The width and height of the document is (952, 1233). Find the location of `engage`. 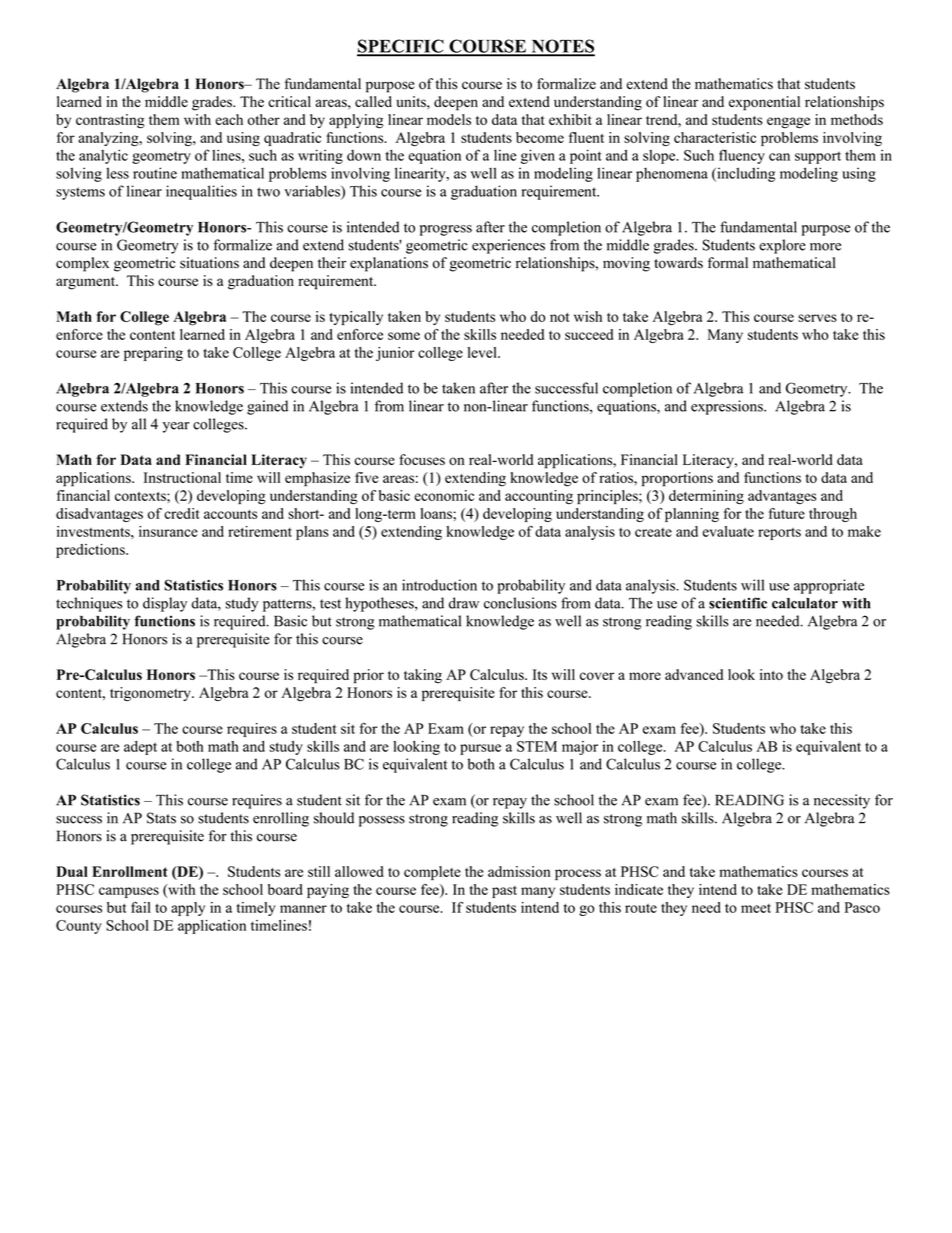

engage is located at coordinates (788, 123).
